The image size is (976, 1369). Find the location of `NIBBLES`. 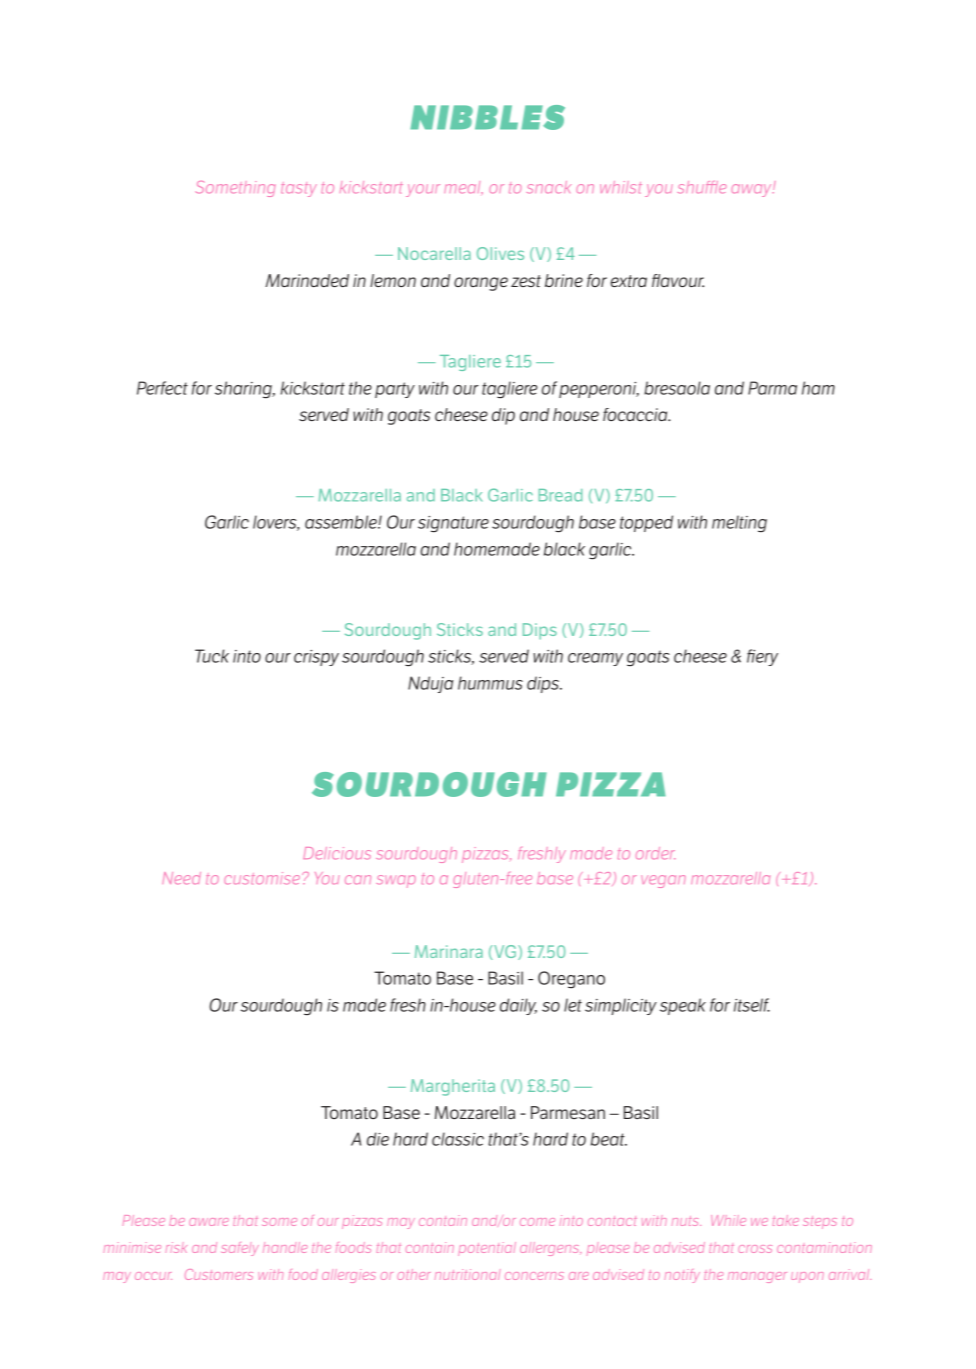

NIBBLES is located at coordinates (487, 117).
